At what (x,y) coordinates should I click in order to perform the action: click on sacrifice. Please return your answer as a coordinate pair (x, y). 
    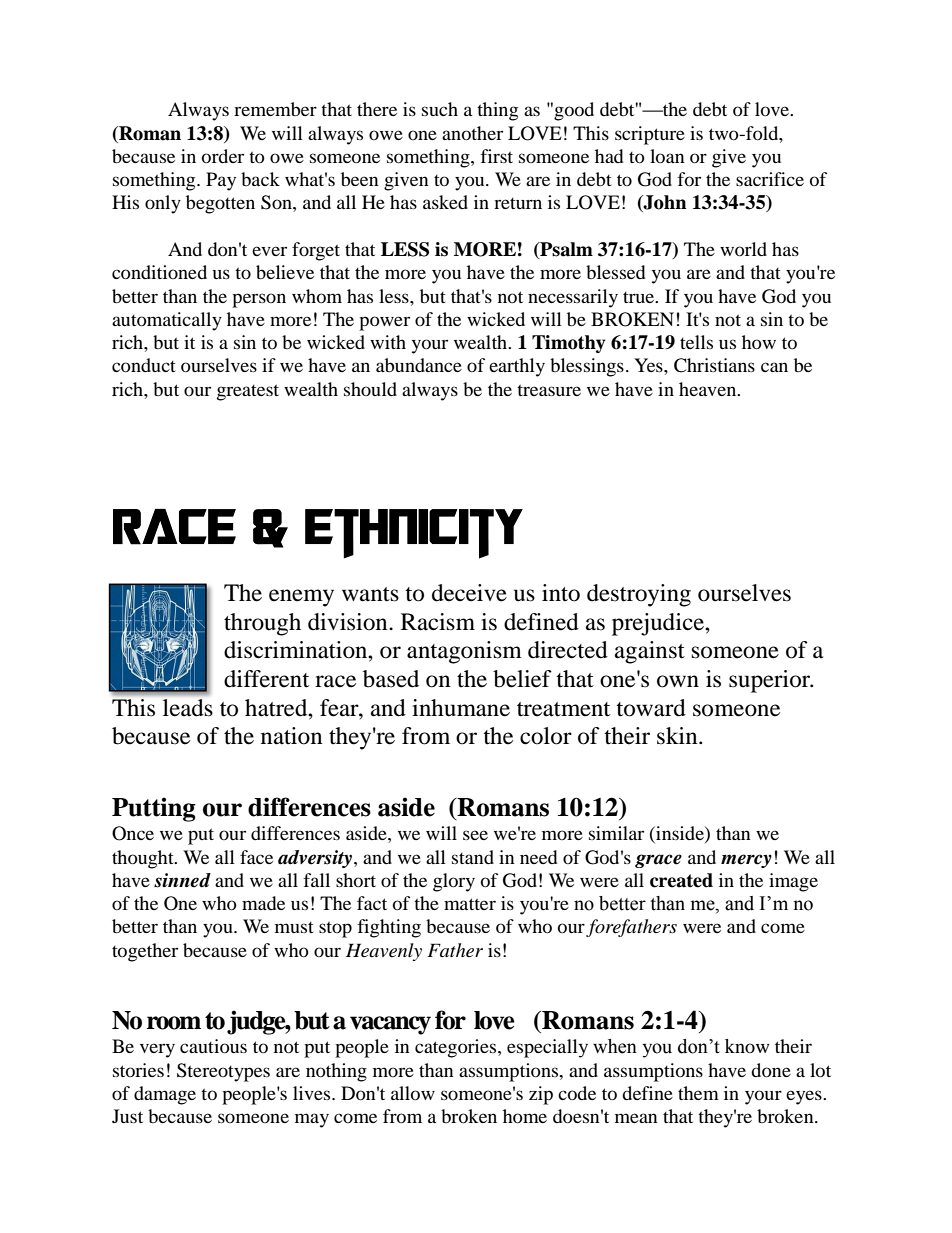
    Looking at the image, I should click on (770, 179).
